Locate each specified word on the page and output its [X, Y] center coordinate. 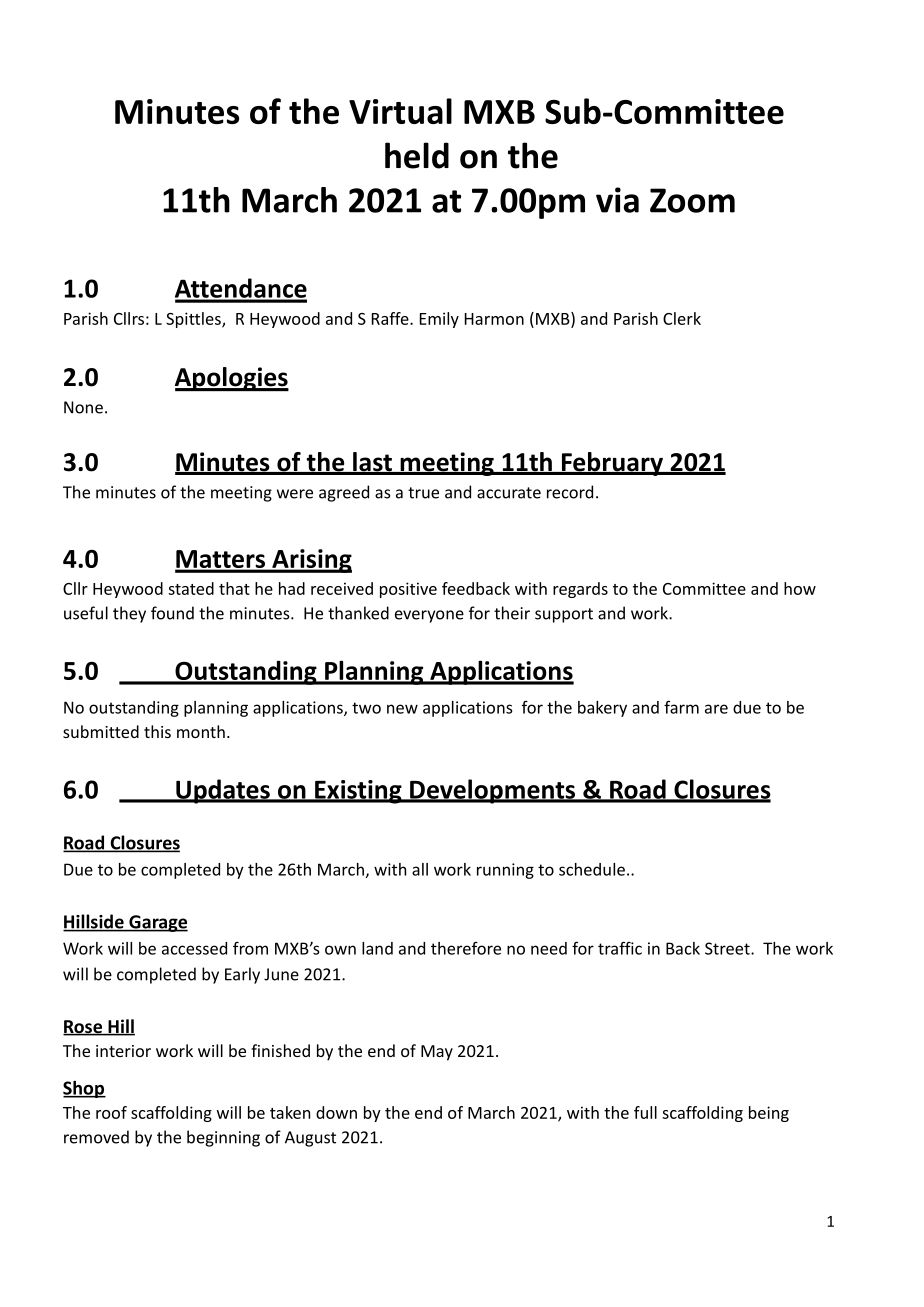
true [423, 493]
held [417, 155]
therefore [466, 948]
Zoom [692, 200]
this [157, 731]
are [716, 709]
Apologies [232, 379]
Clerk [682, 318]
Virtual [400, 111]
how [800, 588]
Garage [157, 923]
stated [191, 588]
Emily [439, 320]
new [402, 709]
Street [728, 948]
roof [111, 1112]
